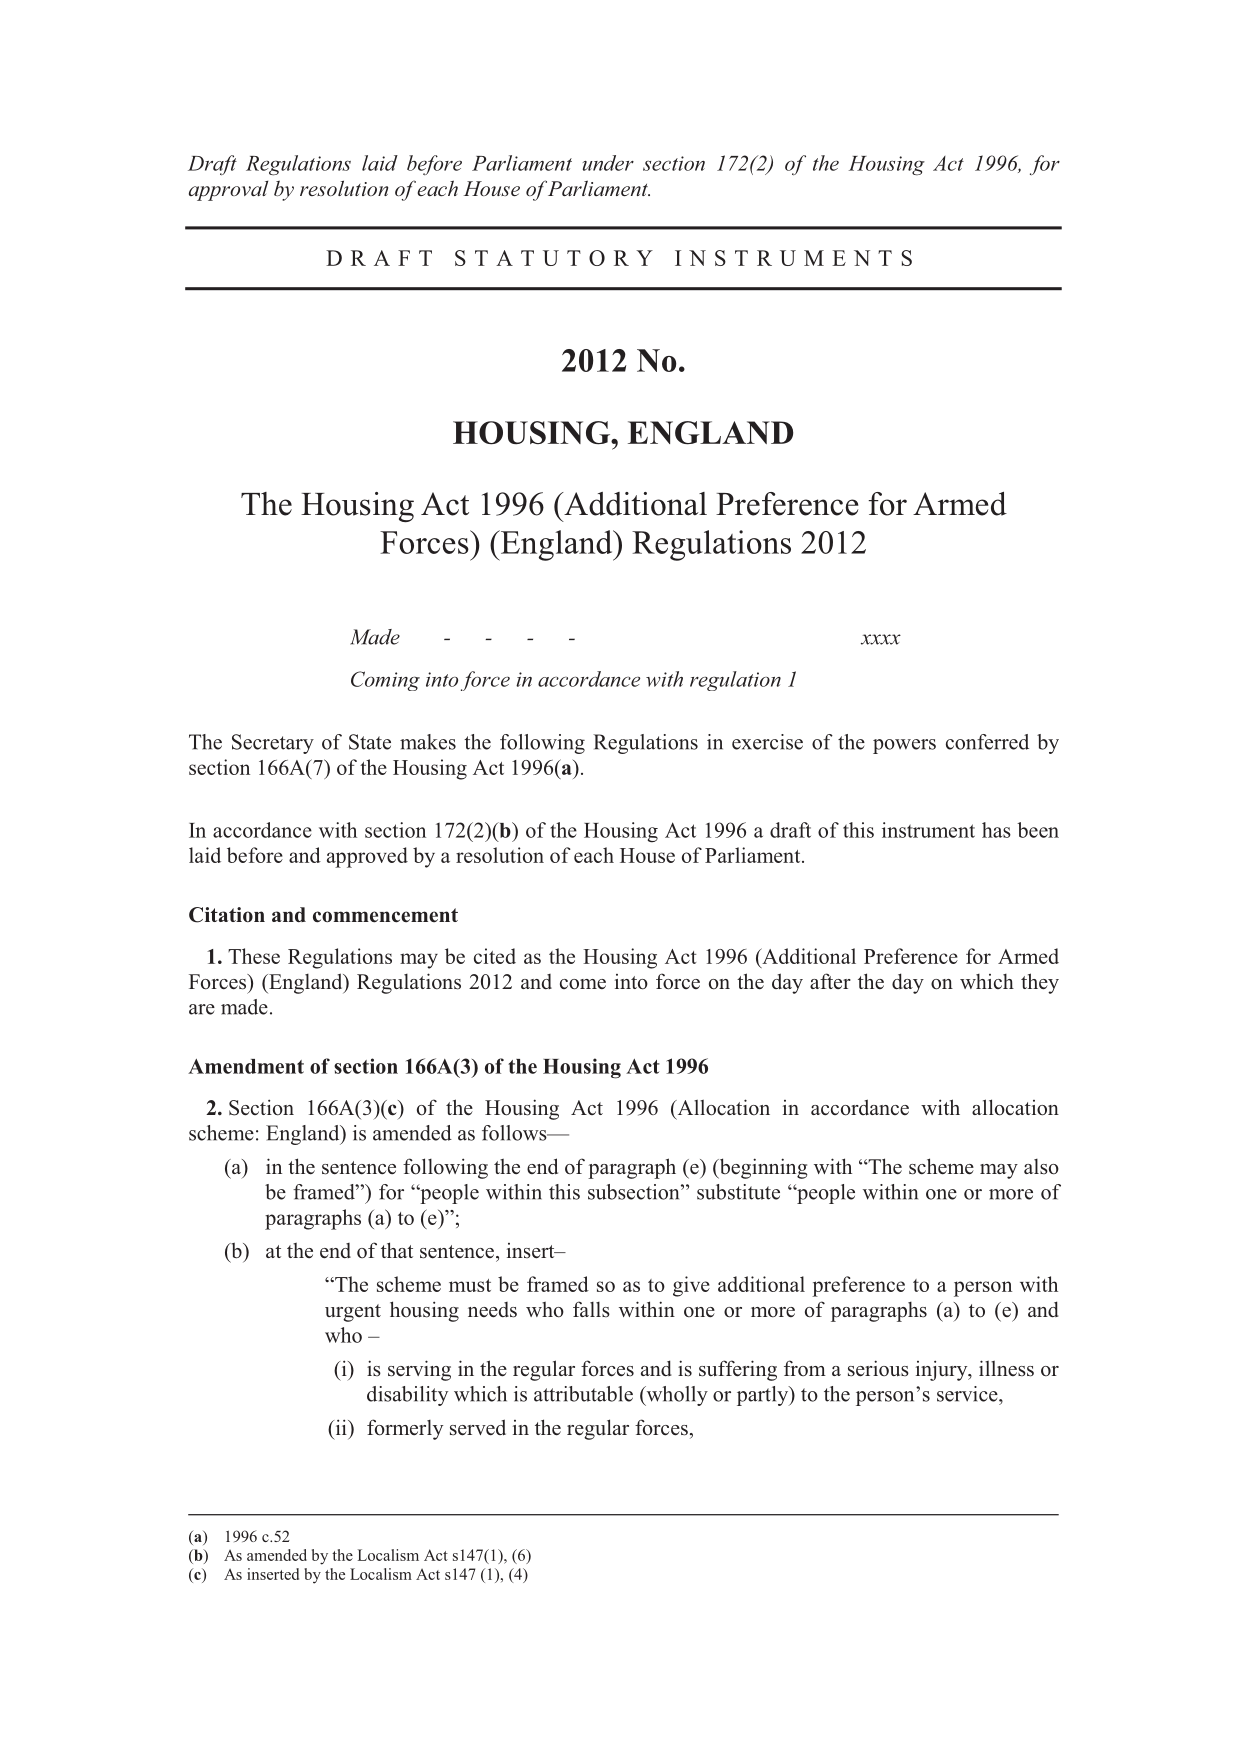 The image size is (1246, 1763). Describe the element at coordinates (608, 163) in the screenshot. I see `under` at that location.
